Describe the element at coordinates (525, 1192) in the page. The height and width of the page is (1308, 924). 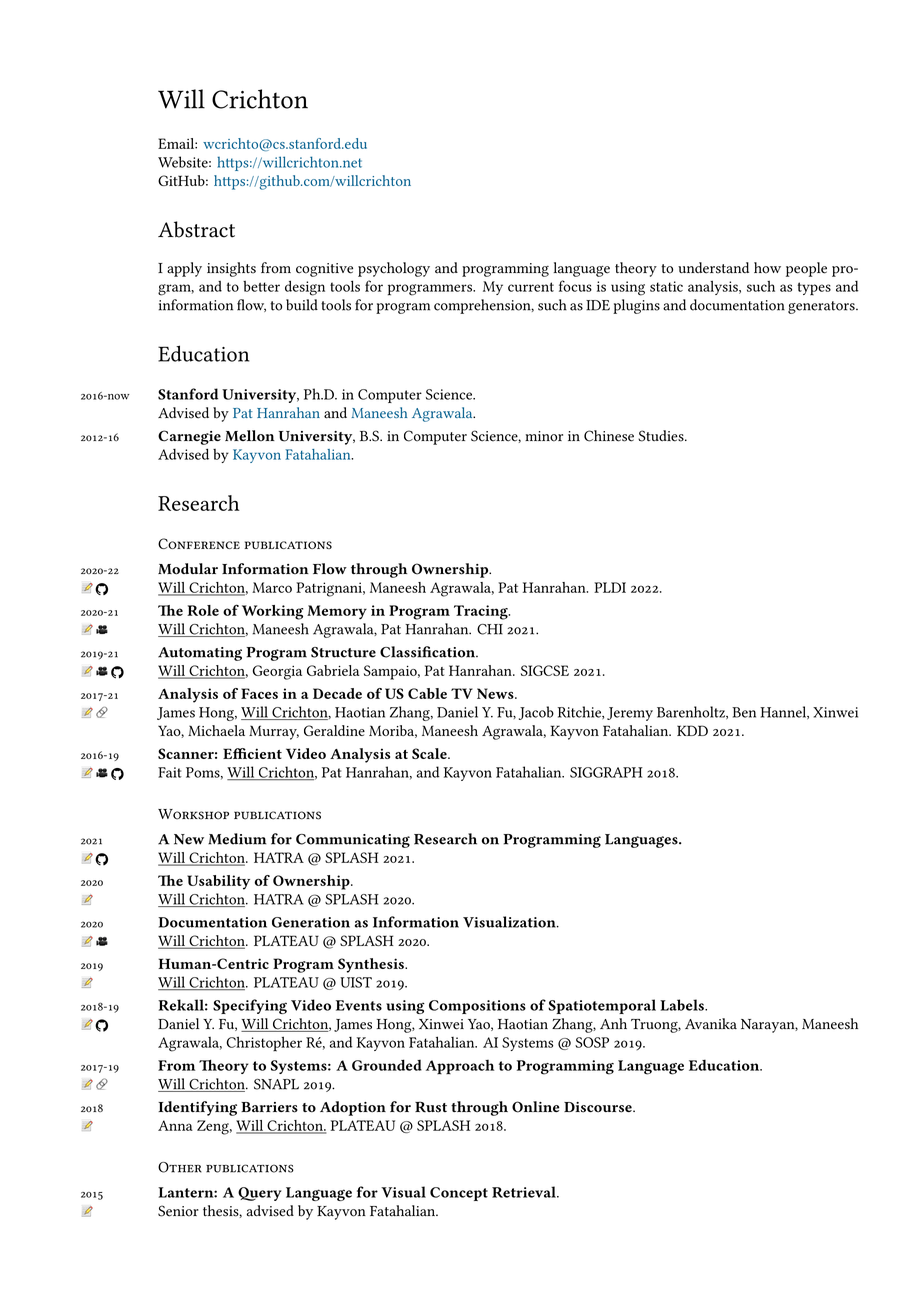
I see `Retrieval` at that location.
